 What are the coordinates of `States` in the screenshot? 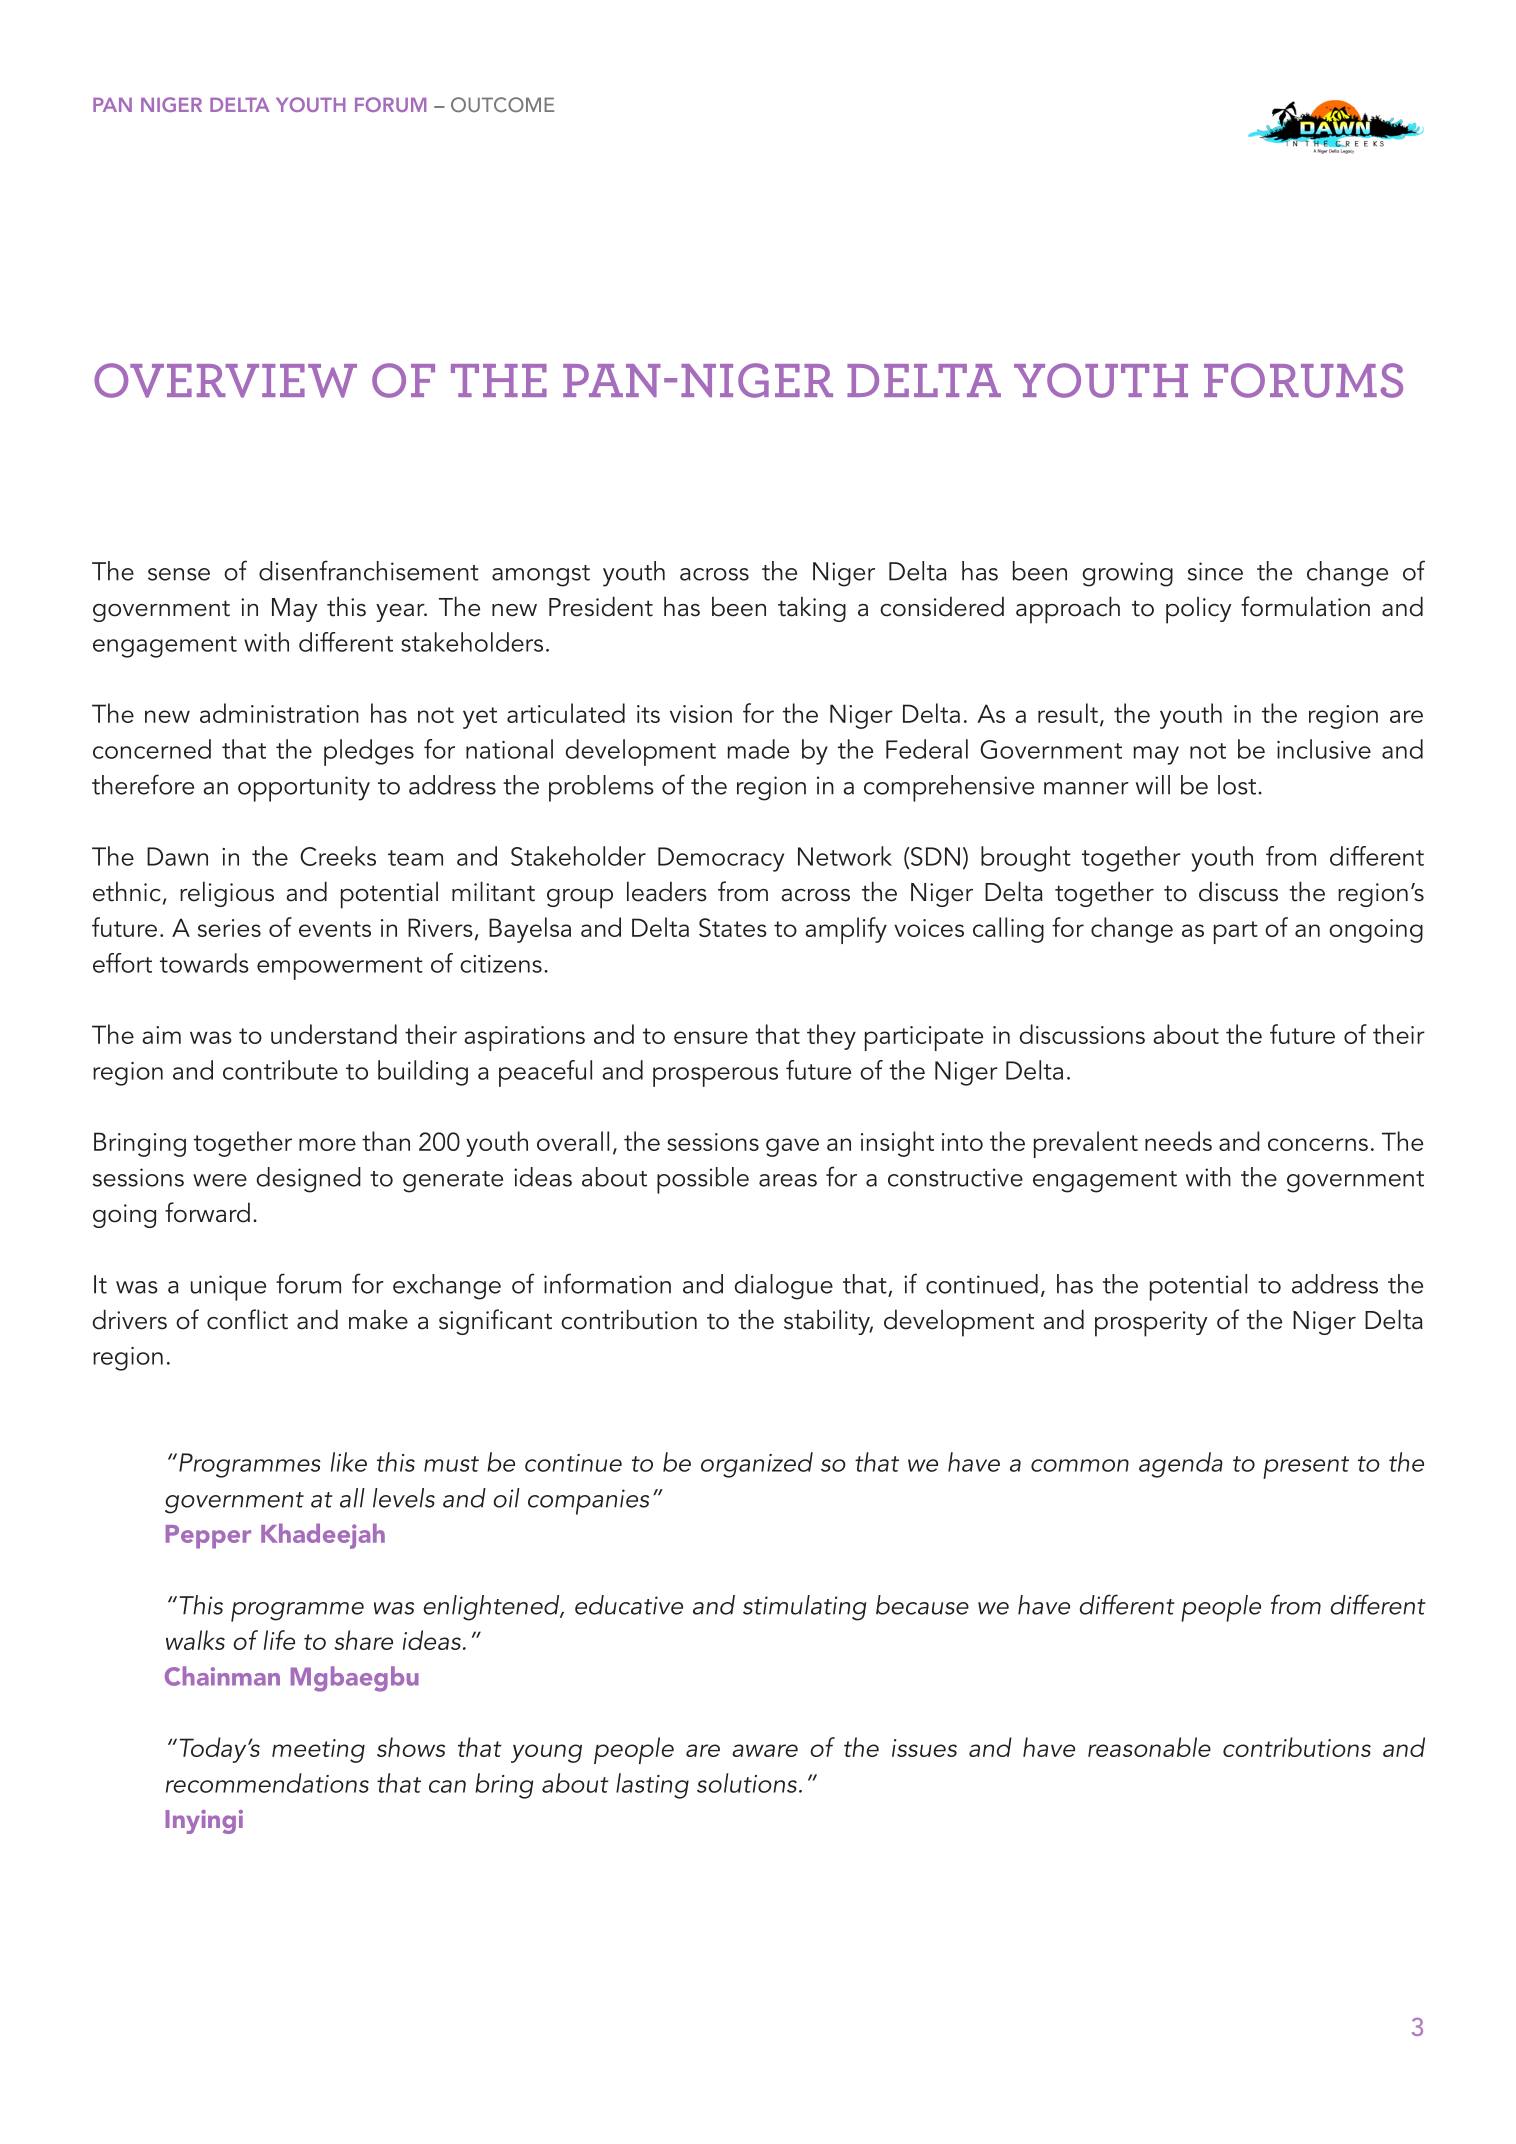 It's located at (733, 927).
